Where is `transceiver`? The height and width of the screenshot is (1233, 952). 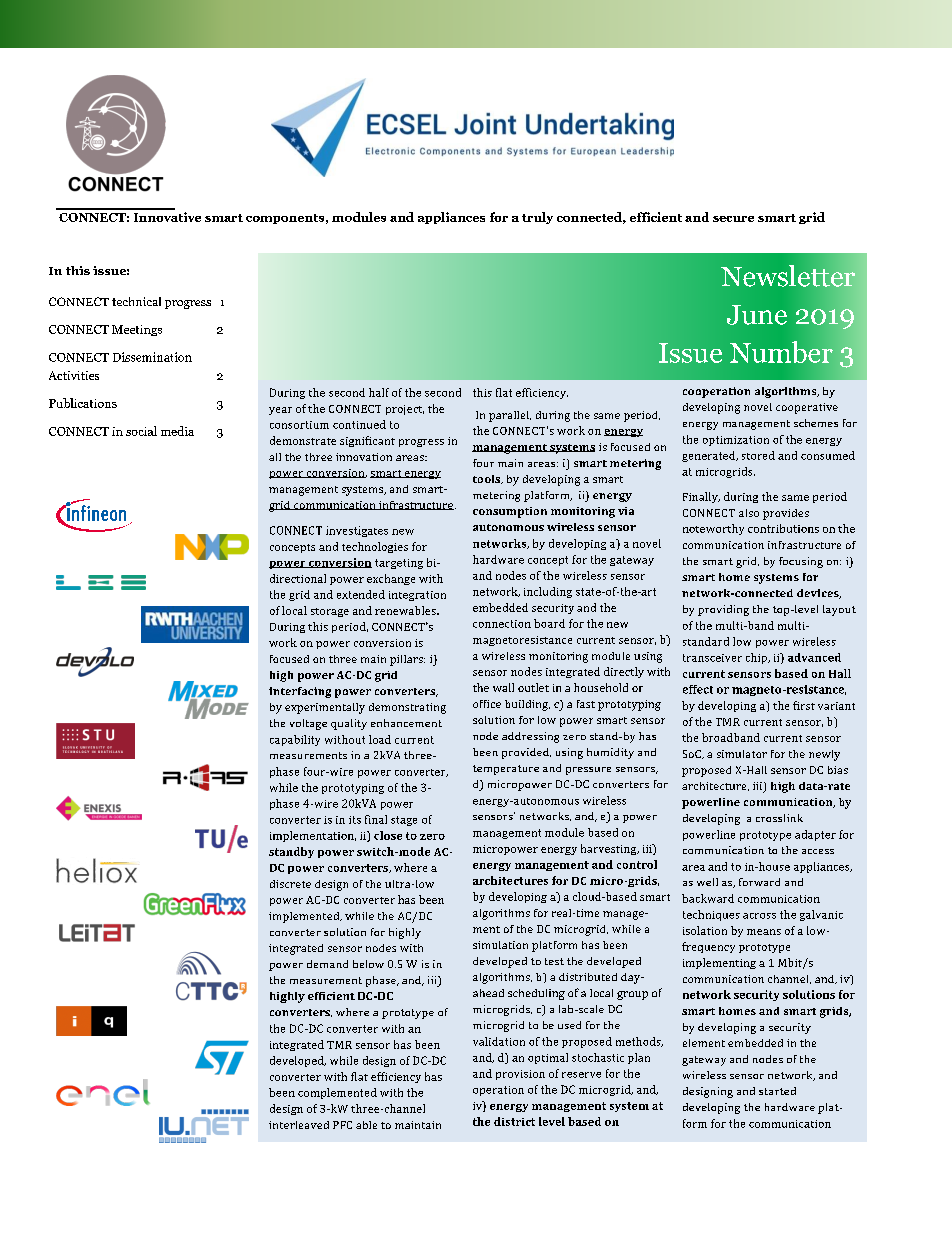
transceiver is located at coordinates (712, 658).
